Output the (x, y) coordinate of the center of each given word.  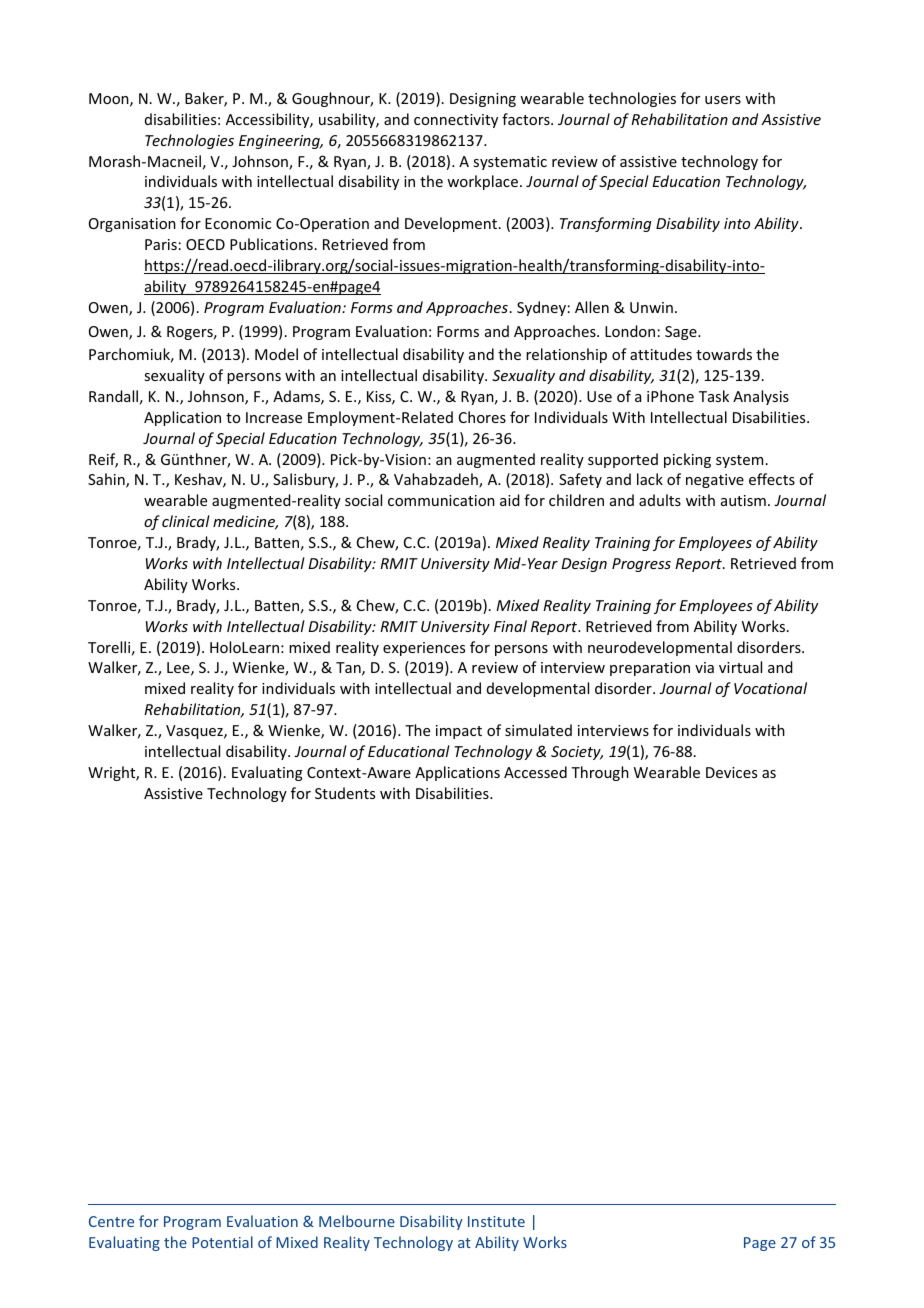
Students (345, 793)
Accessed (535, 772)
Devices (731, 772)
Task (714, 396)
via (704, 667)
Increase (274, 417)
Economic (238, 223)
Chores (482, 417)
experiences (424, 649)
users (723, 100)
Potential (222, 1242)
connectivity (456, 121)
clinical (186, 521)
